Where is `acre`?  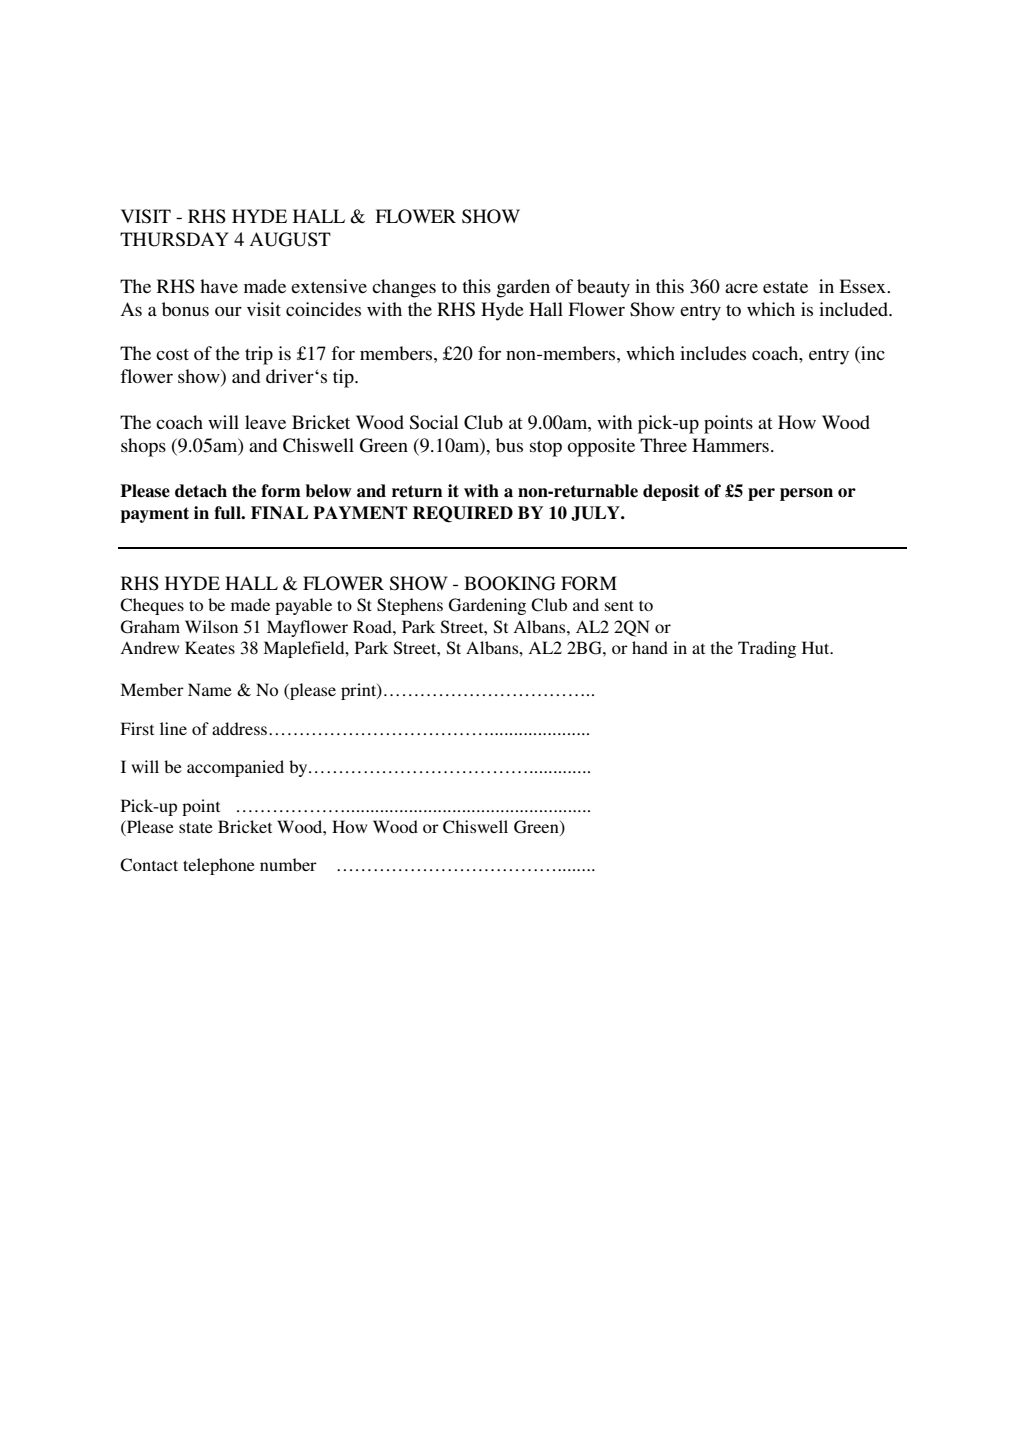 acre is located at coordinates (741, 288).
